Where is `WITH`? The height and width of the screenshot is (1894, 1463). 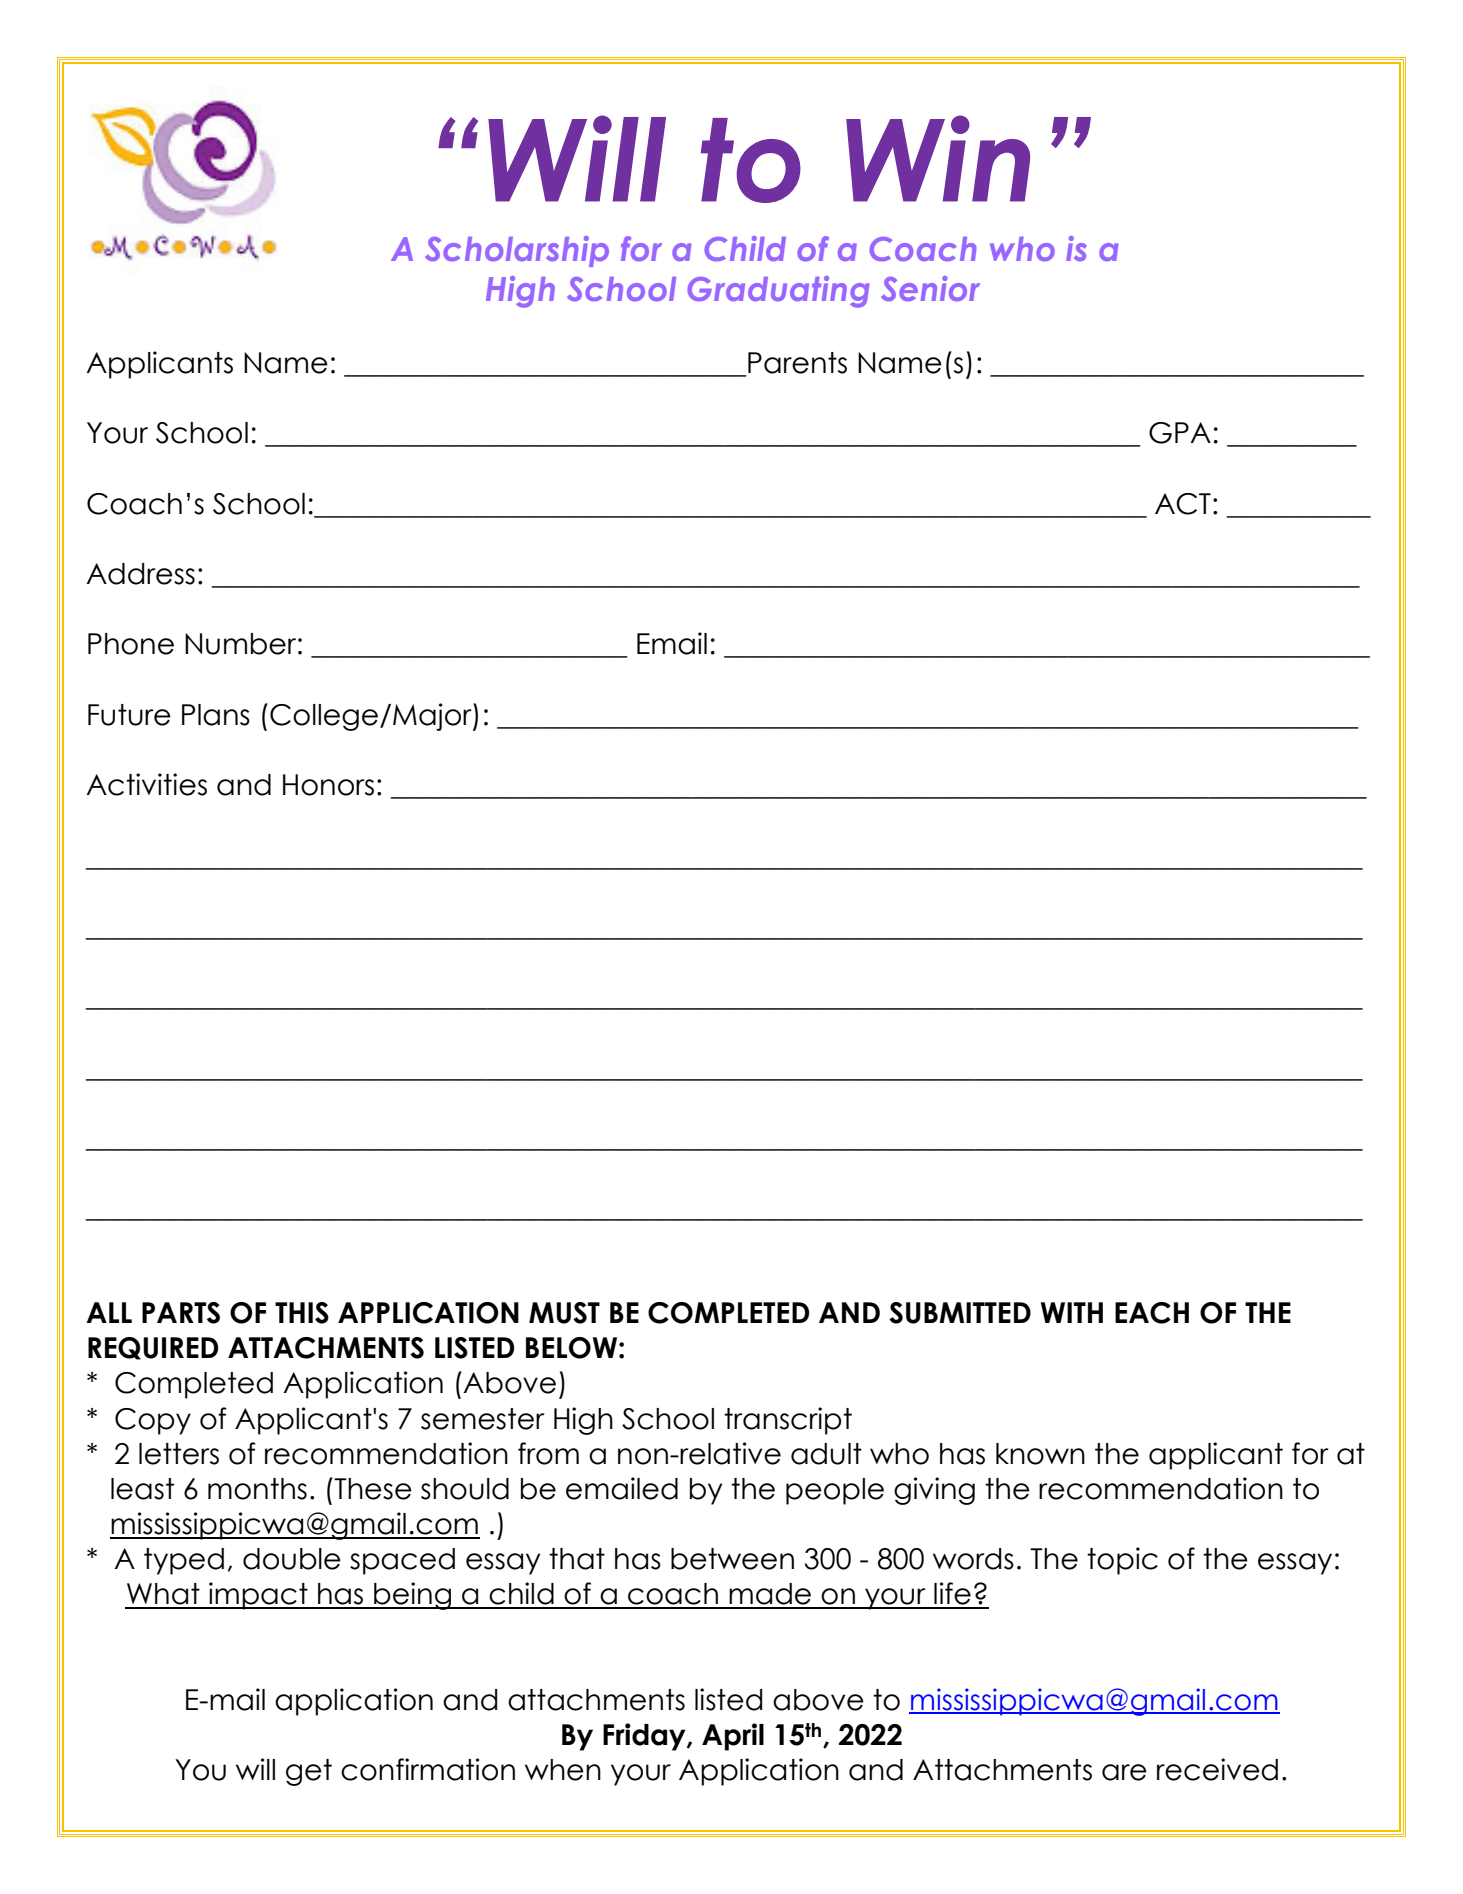 WITH is located at coordinates (1072, 1312).
